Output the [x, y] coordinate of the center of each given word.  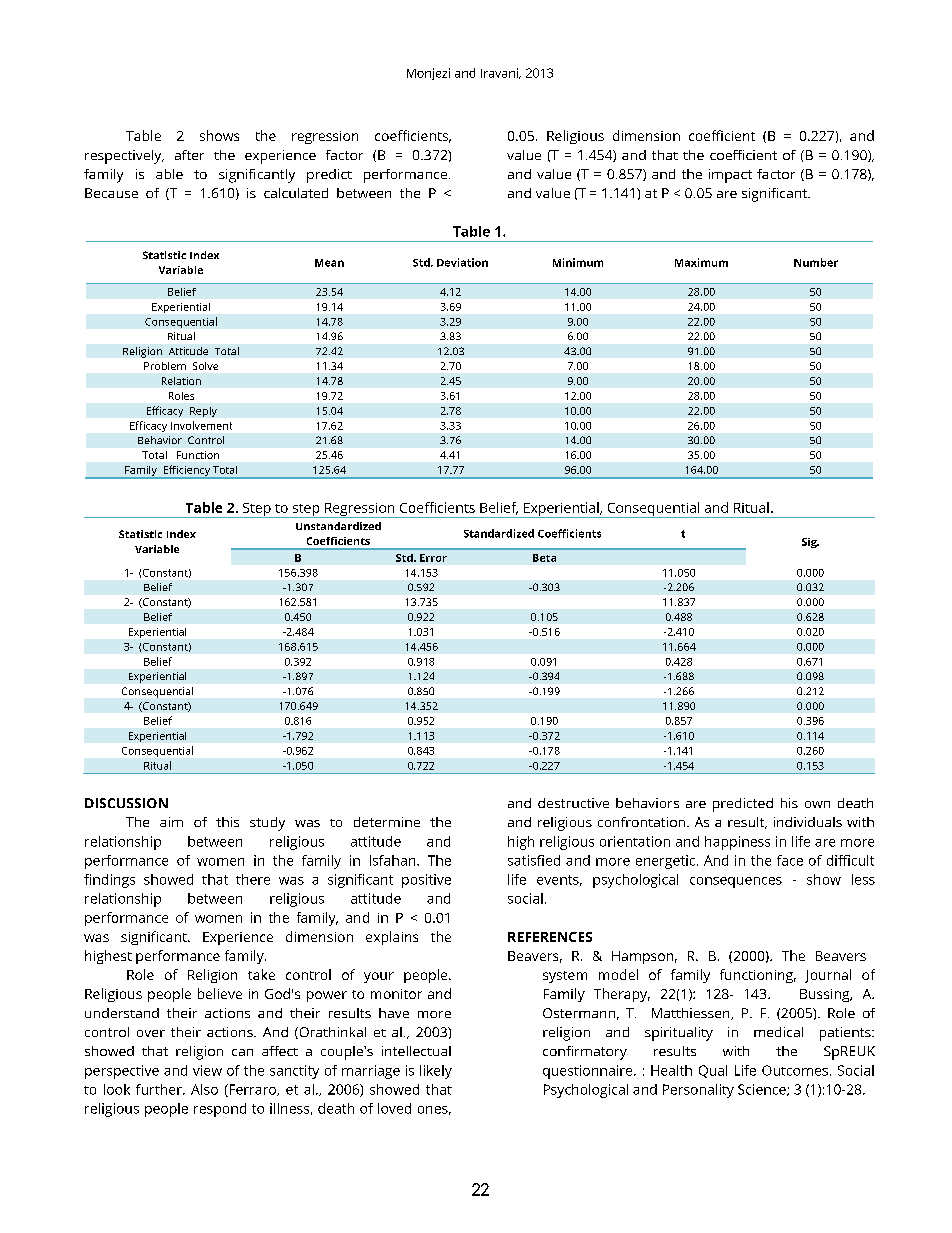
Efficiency [186, 472]
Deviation [462, 262]
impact [730, 176]
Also [204, 1089]
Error [433, 558]
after [189, 155]
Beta [544, 558]
